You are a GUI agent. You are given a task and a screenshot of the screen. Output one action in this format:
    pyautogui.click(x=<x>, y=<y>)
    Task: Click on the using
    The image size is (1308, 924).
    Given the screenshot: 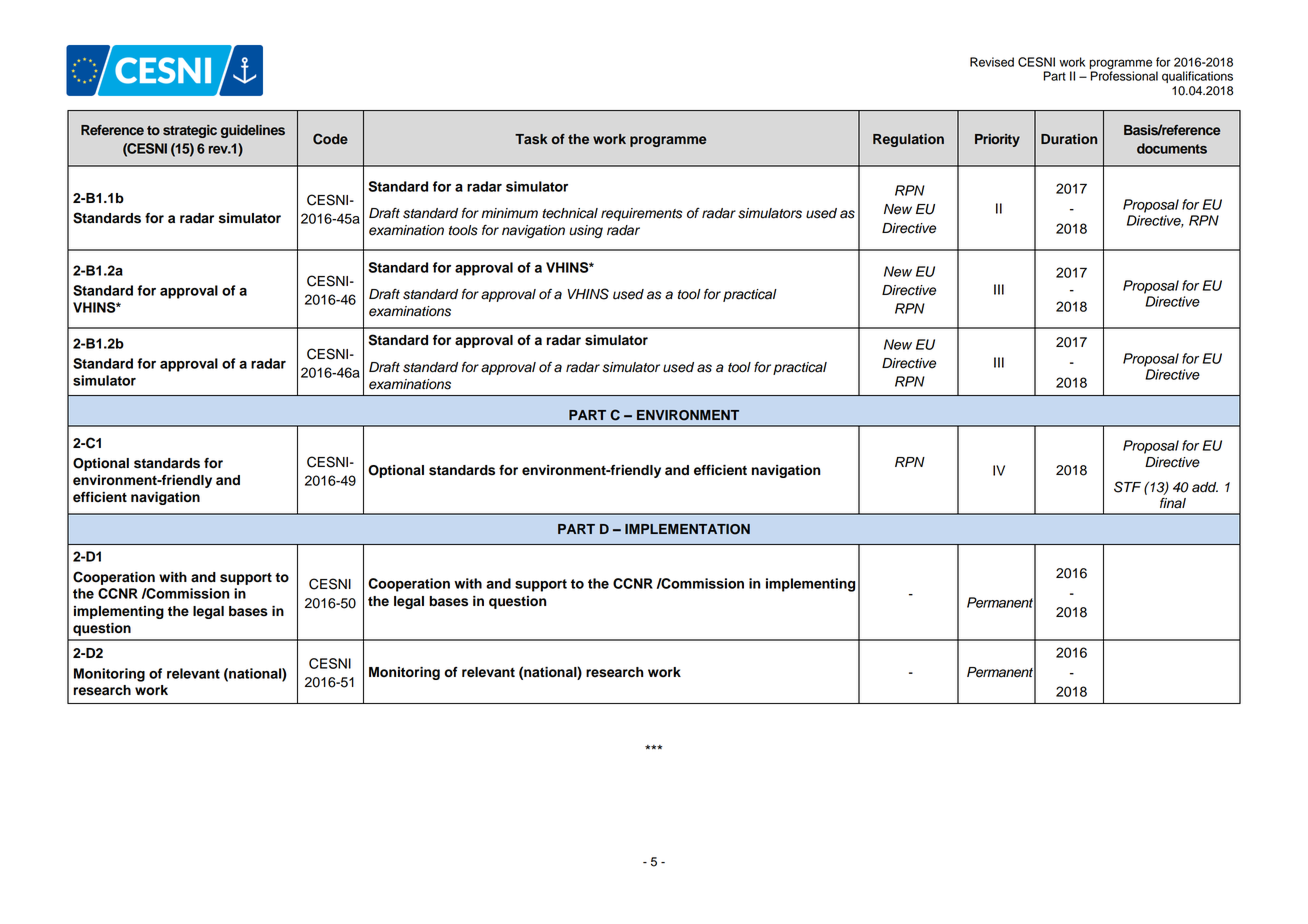 What is the action you would take?
    pyautogui.click(x=586, y=231)
